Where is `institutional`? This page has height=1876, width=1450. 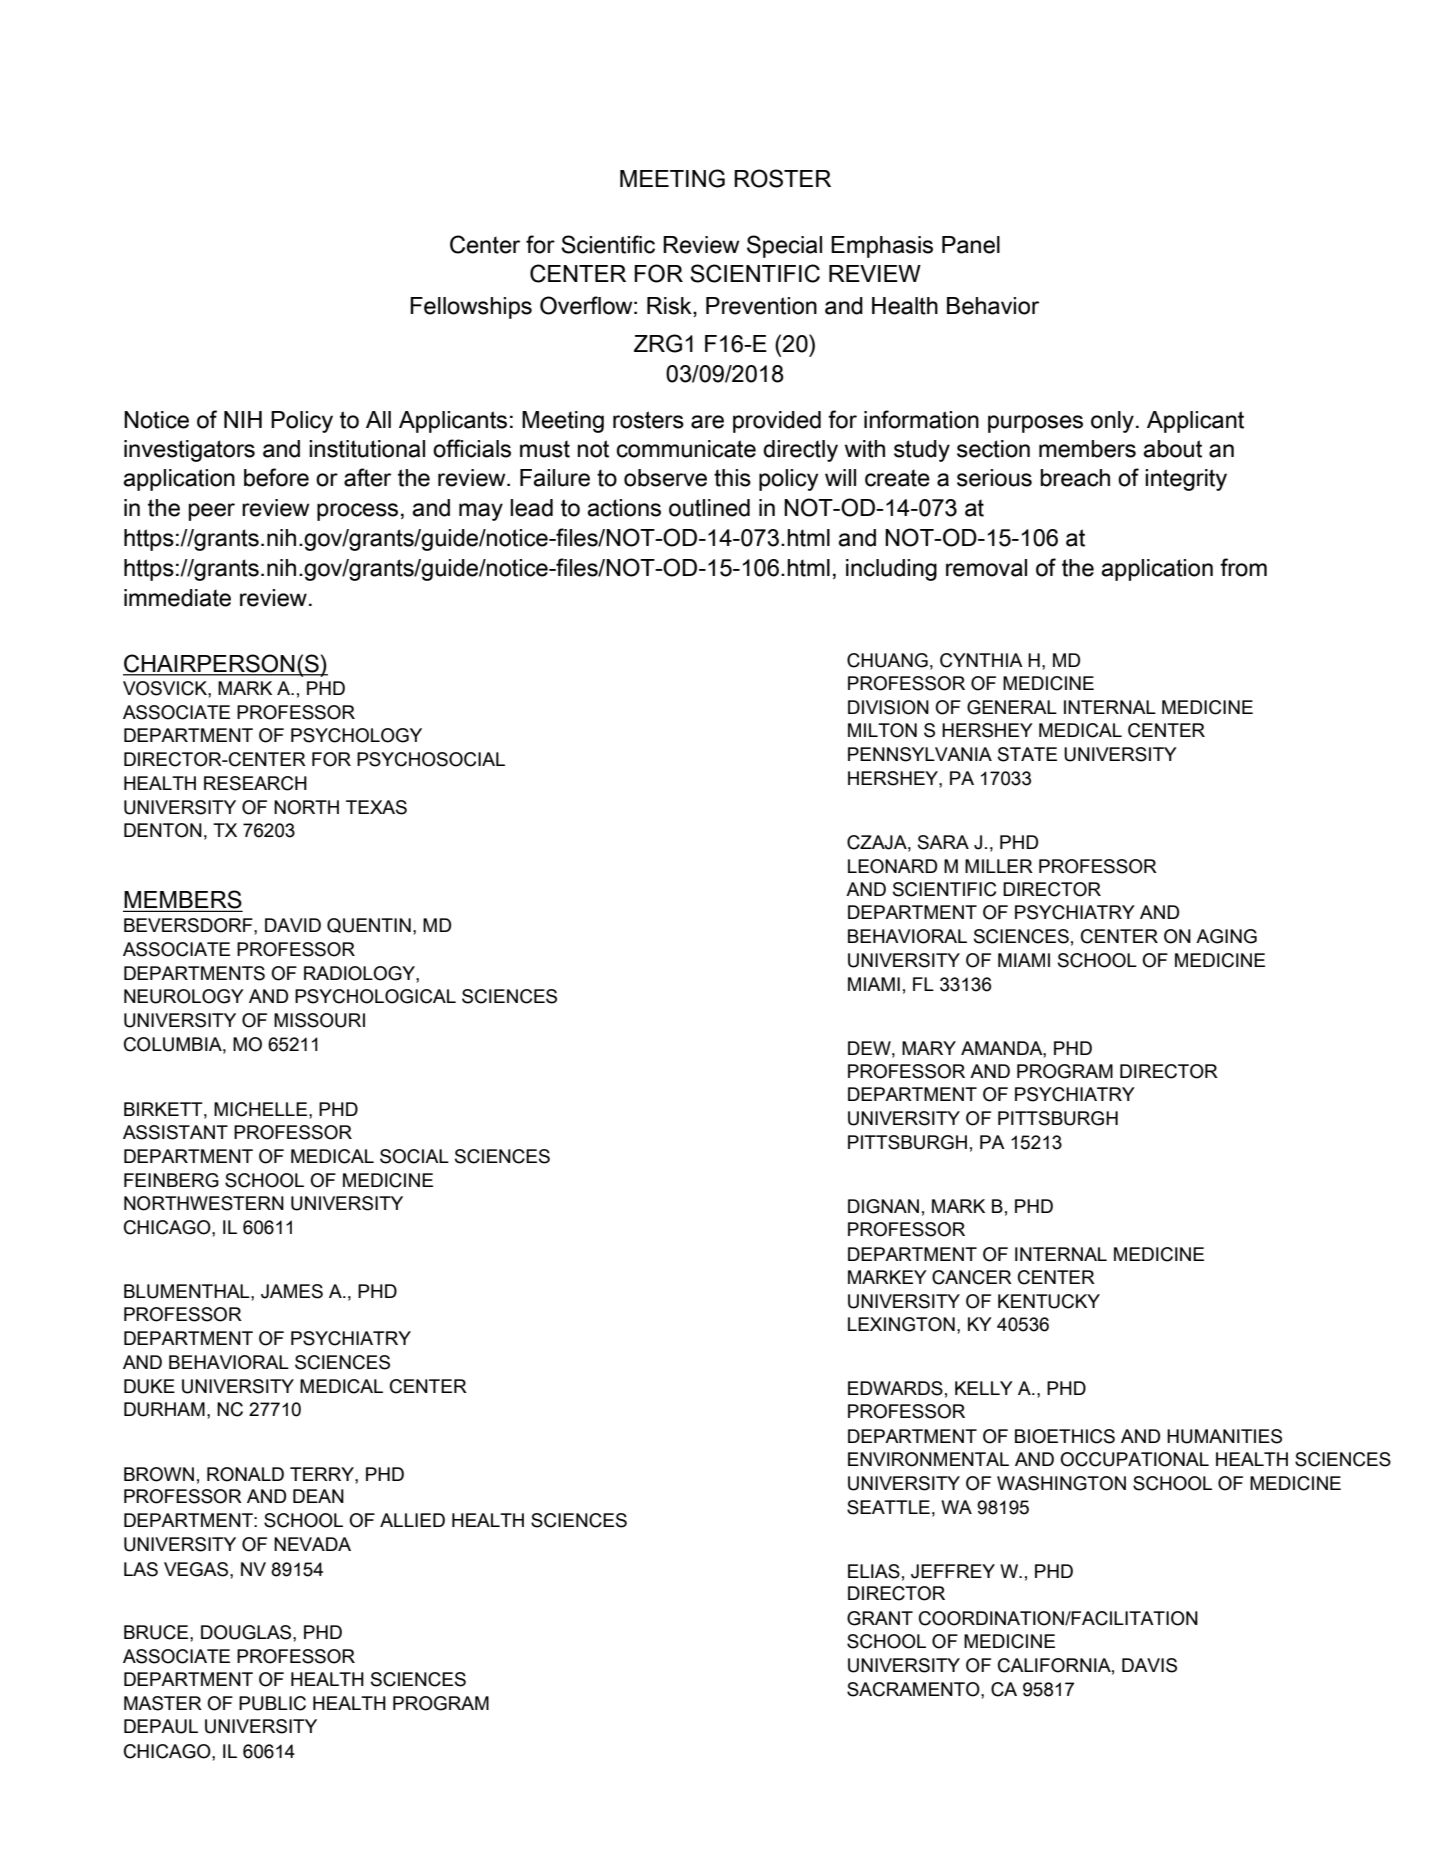 institutional is located at coordinates (367, 449).
